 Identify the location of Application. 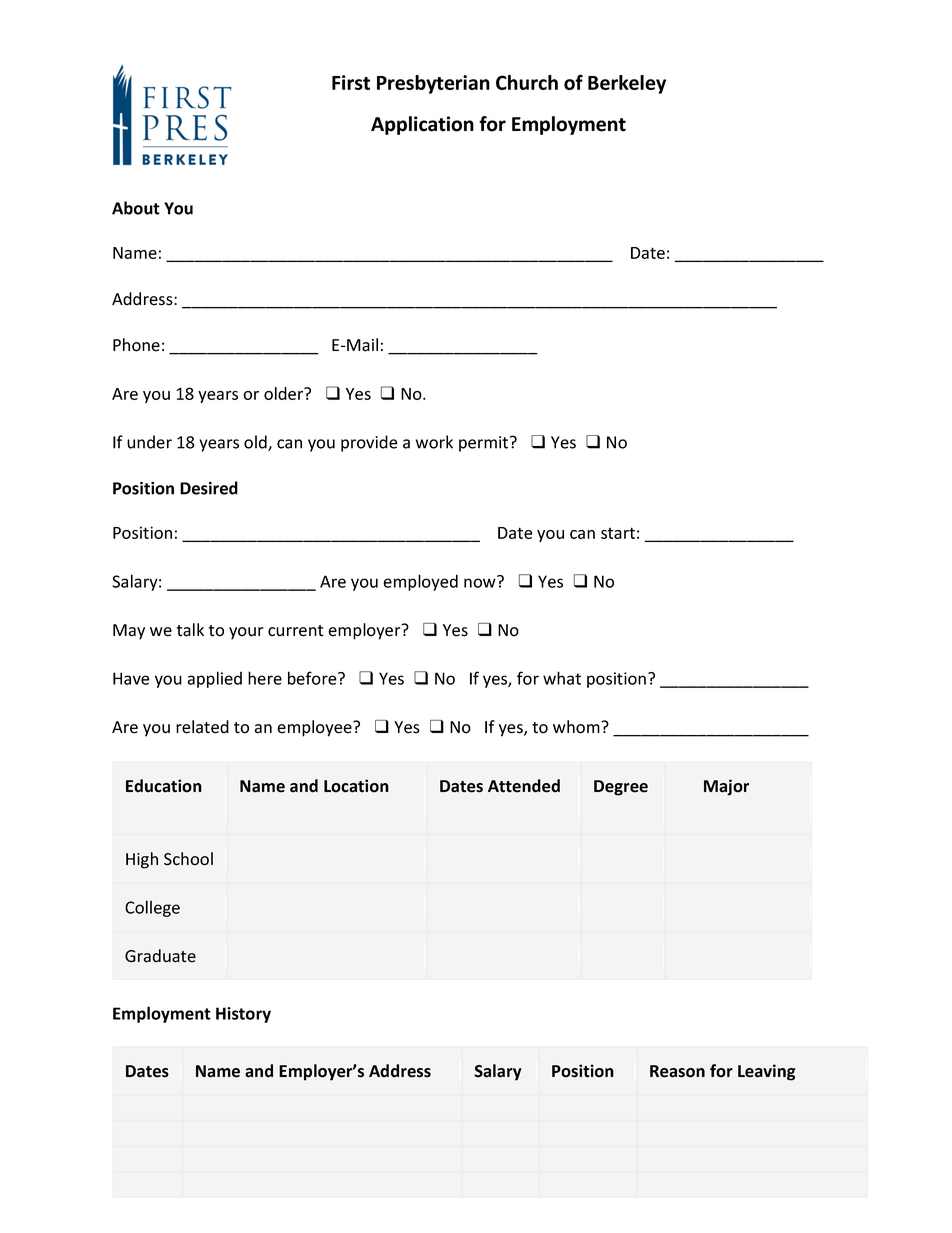
(422, 125).
